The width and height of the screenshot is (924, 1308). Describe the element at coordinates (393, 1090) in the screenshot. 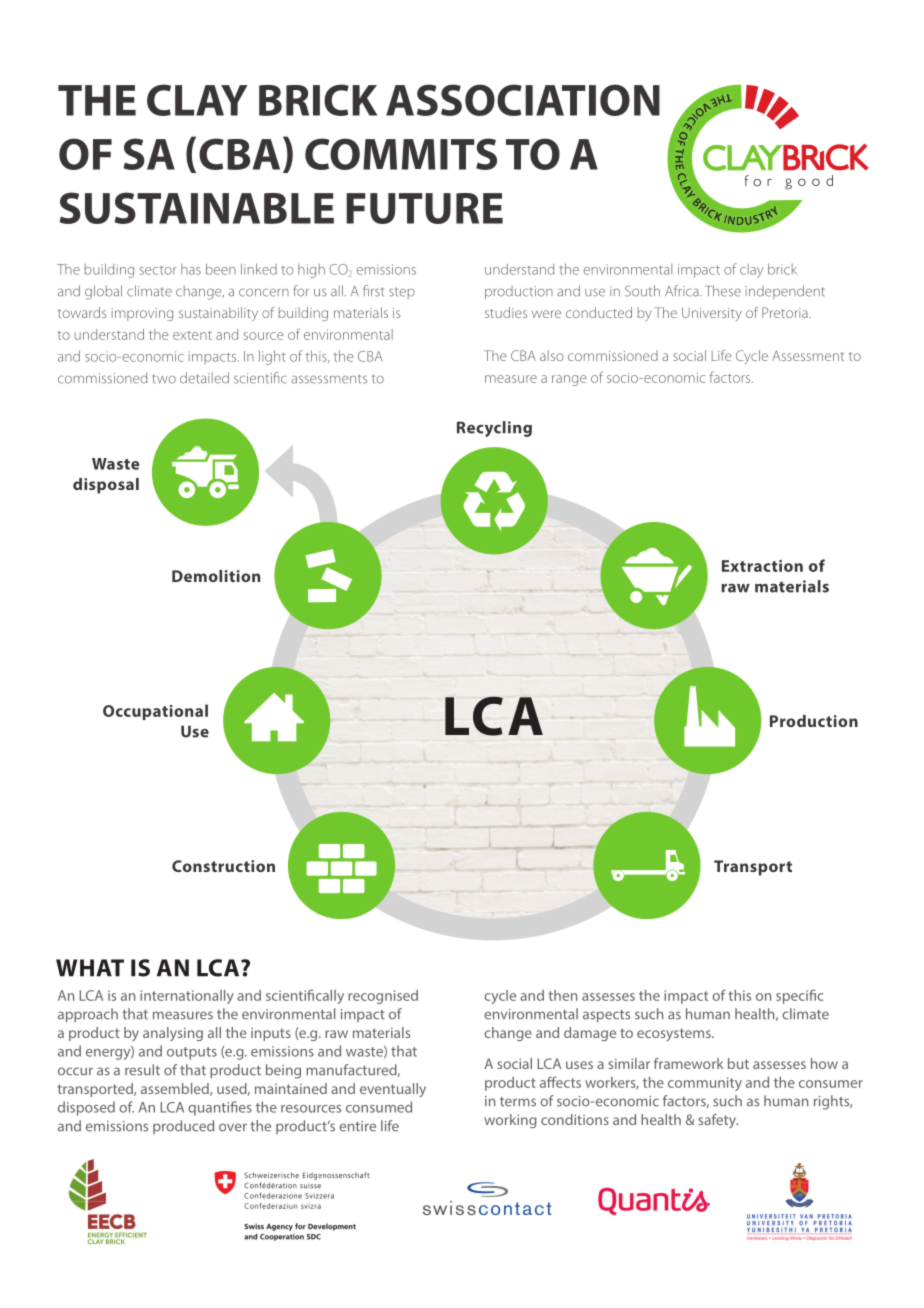

I see `eventually` at that location.
